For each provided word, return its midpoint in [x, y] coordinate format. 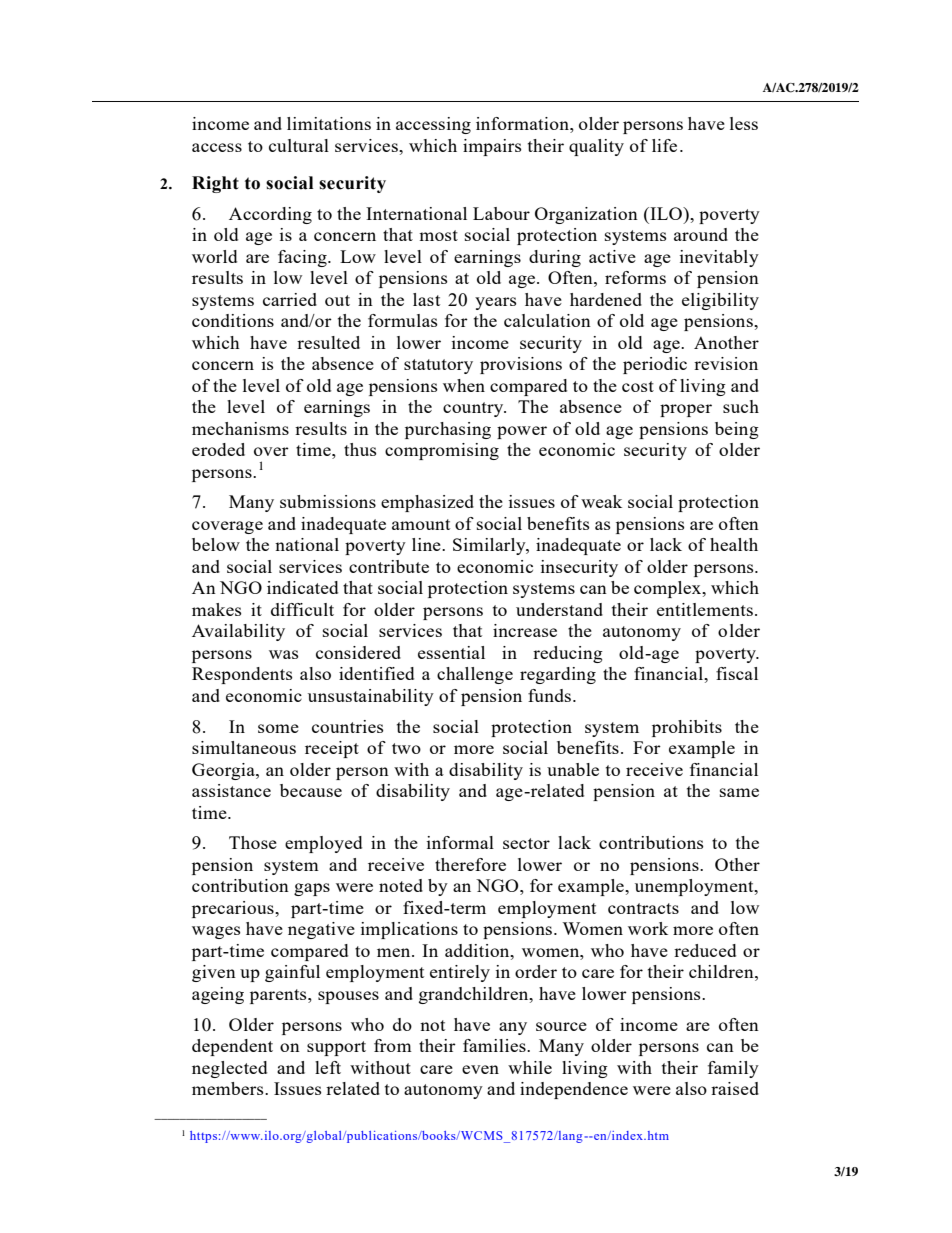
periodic [655, 365]
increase [525, 630]
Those [253, 842]
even [480, 1069]
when [464, 385]
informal [460, 842]
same [739, 792]
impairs [492, 147]
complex [669, 589]
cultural [299, 145]
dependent [232, 1047]
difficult [302, 609]
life [664, 145]
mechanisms [240, 428]
